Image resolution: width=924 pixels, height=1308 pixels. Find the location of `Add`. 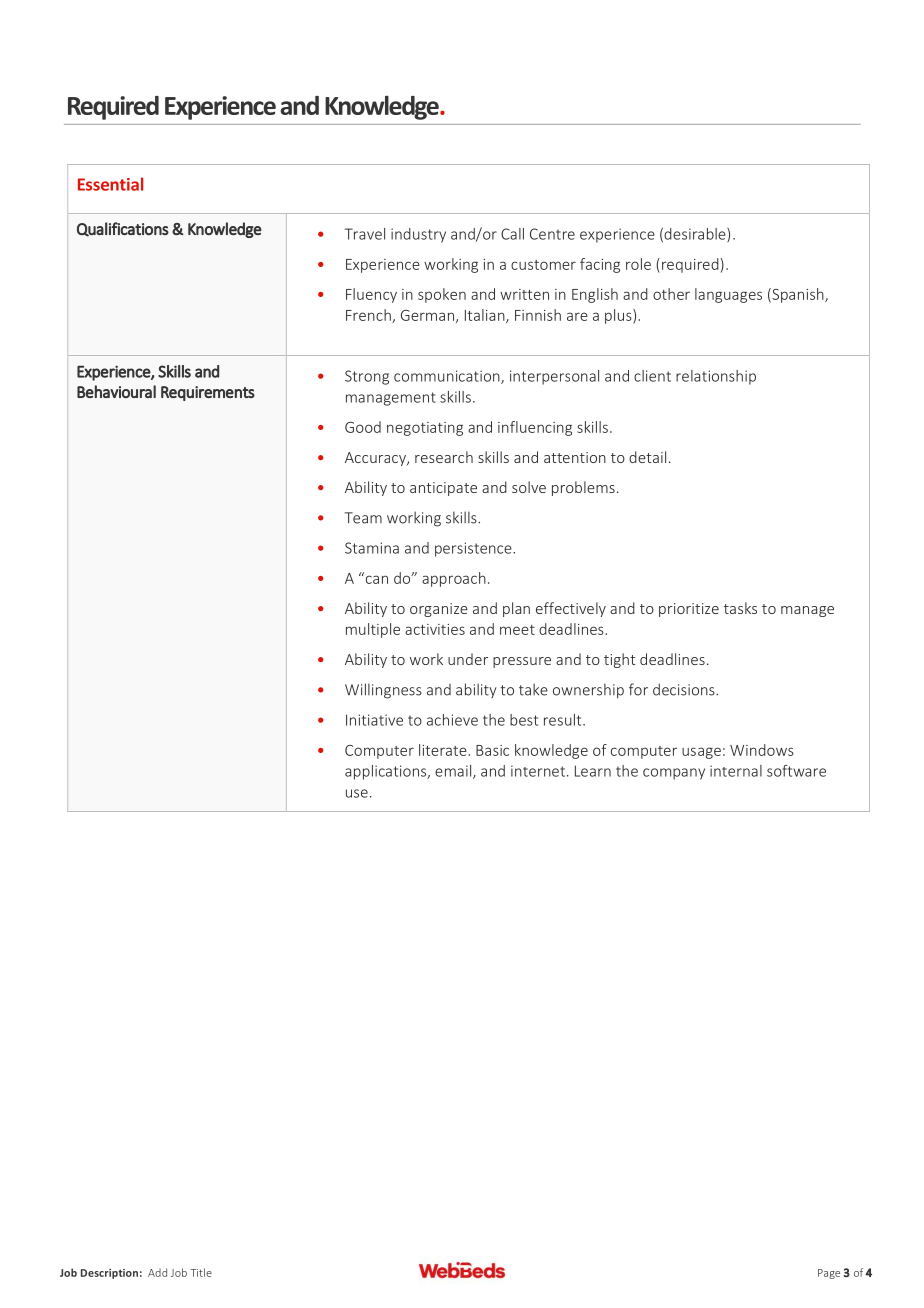

Add is located at coordinates (157, 1272).
